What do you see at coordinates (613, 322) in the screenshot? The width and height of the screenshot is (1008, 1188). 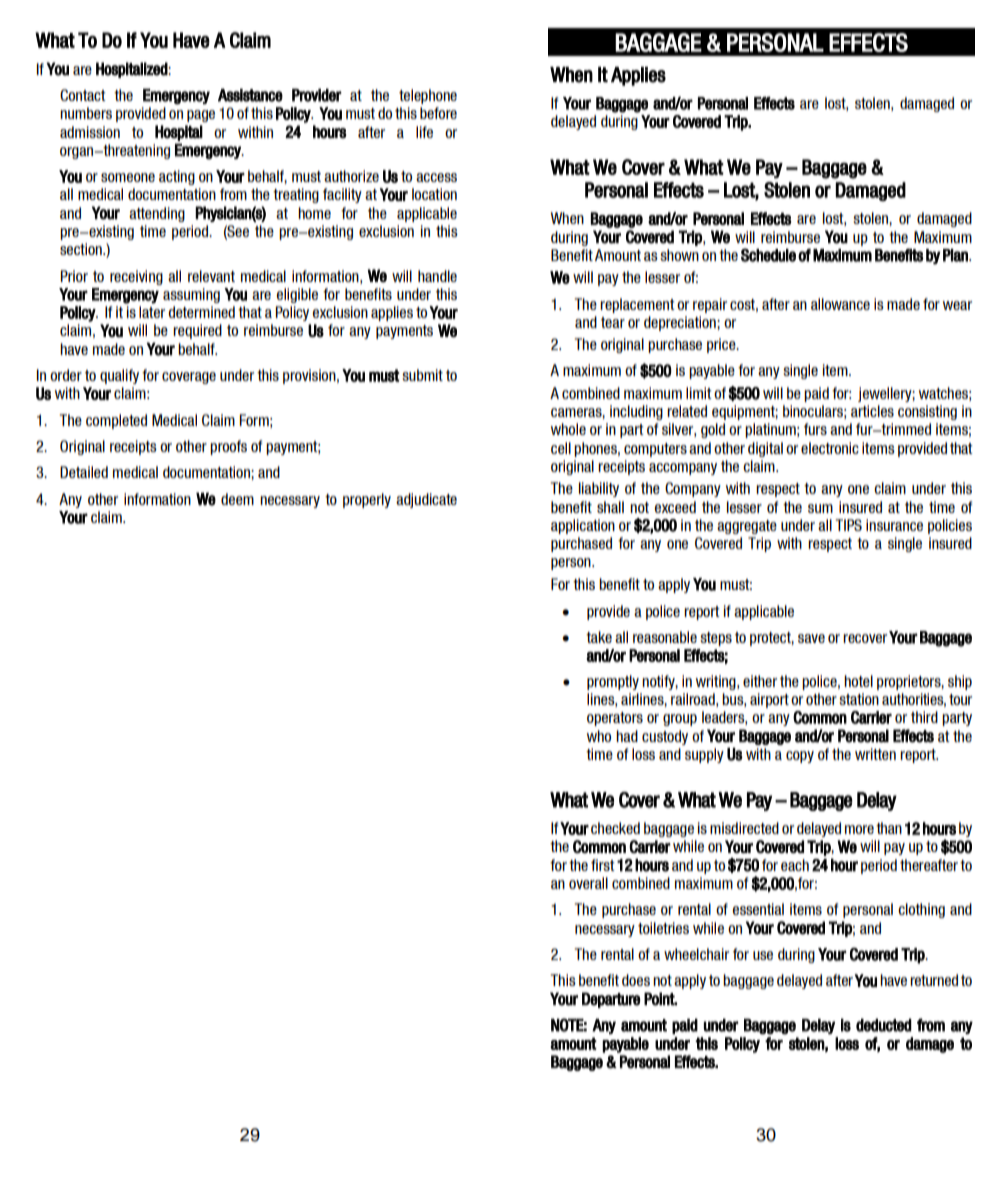 I see `tear` at bounding box center [613, 322].
